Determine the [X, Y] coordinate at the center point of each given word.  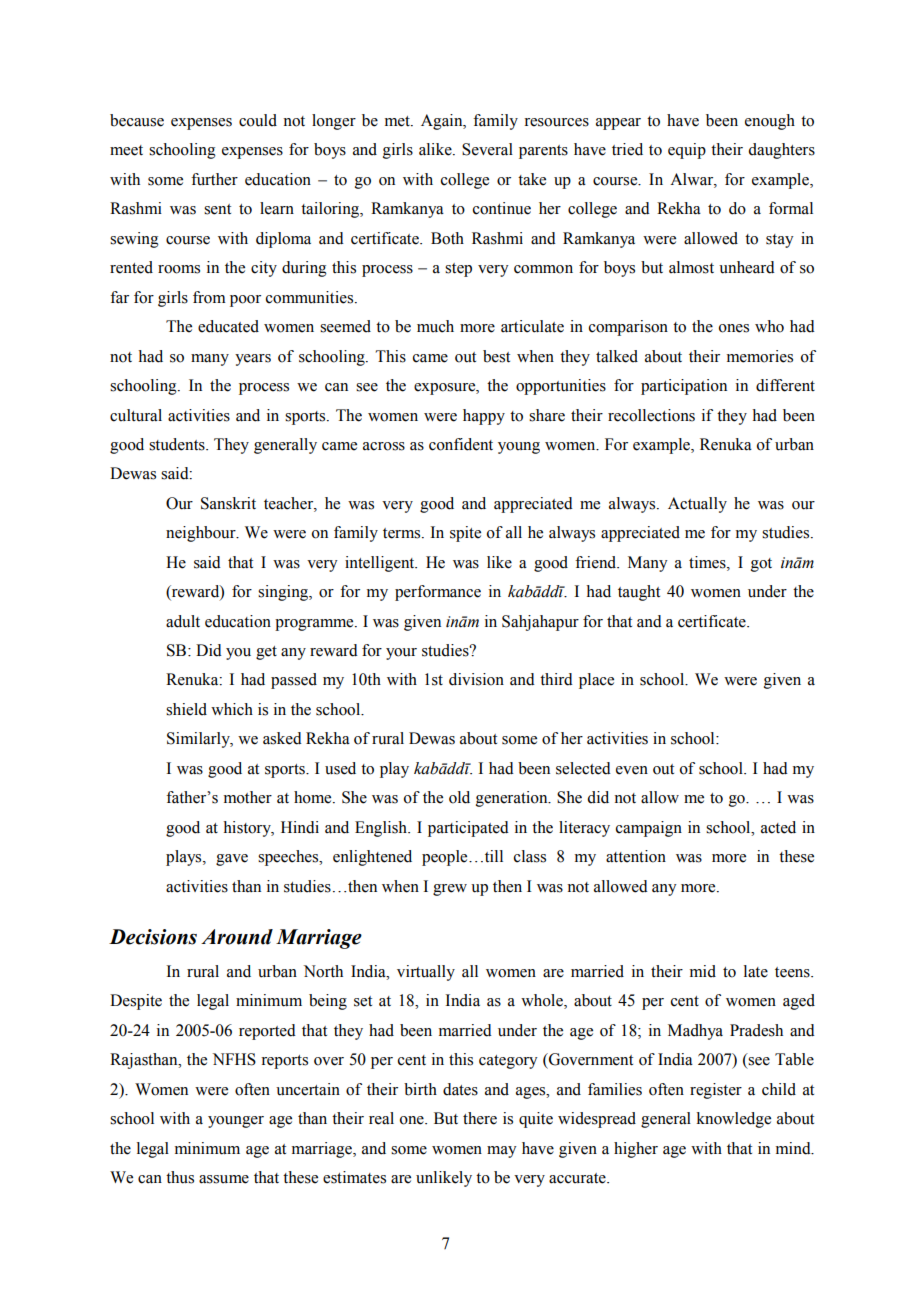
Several [487, 149]
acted [778, 827]
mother [248, 797]
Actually [697, 505]
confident [461, 444]
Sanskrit [228, 503]
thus [180, 1177]
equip [687, 151]
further [214, 179]
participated [468, 829]
